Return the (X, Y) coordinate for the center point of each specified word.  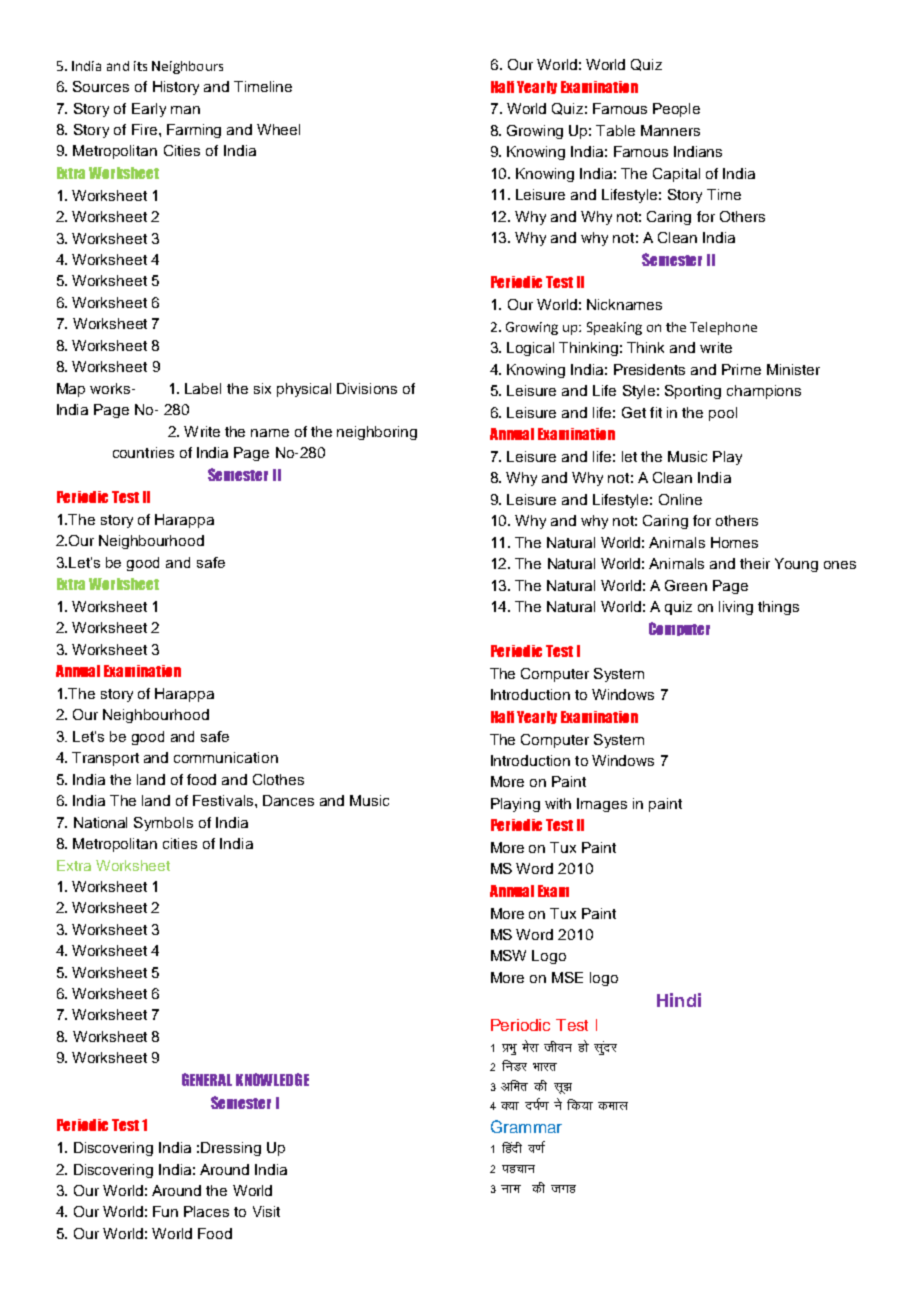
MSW (508, 955)
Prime (741, 369)
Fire (144, 129)
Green (686, 585)
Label (203, 388)
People (676, 110)
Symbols (163, 824)
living (736, 608)
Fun (165, 1211)
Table (615, 130)
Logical (530, 349)
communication (226, 757)
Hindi (679, 1000)
